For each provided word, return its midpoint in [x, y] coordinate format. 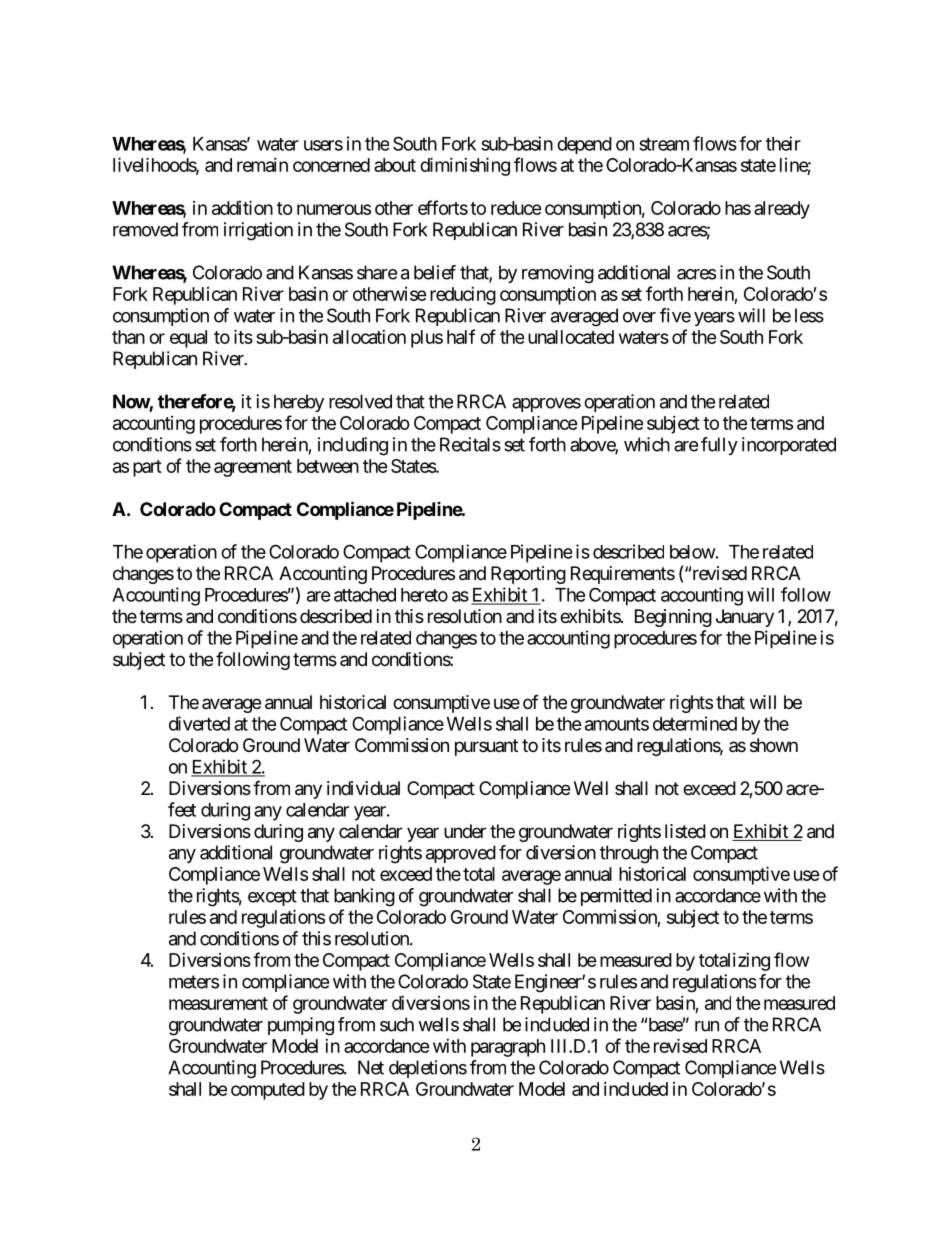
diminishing [465, 166]
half [461, 336]
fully [719, 446]
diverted [199, 723]
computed [268, 1091]
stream [664, 144]
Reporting [528, 575]
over [639, 317]
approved [461, 854]
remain [262, 165]
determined [695, 723]
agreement [253, 468]
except [272, 897]
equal [188, 339]
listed [685, 831]
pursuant [486, 747]
